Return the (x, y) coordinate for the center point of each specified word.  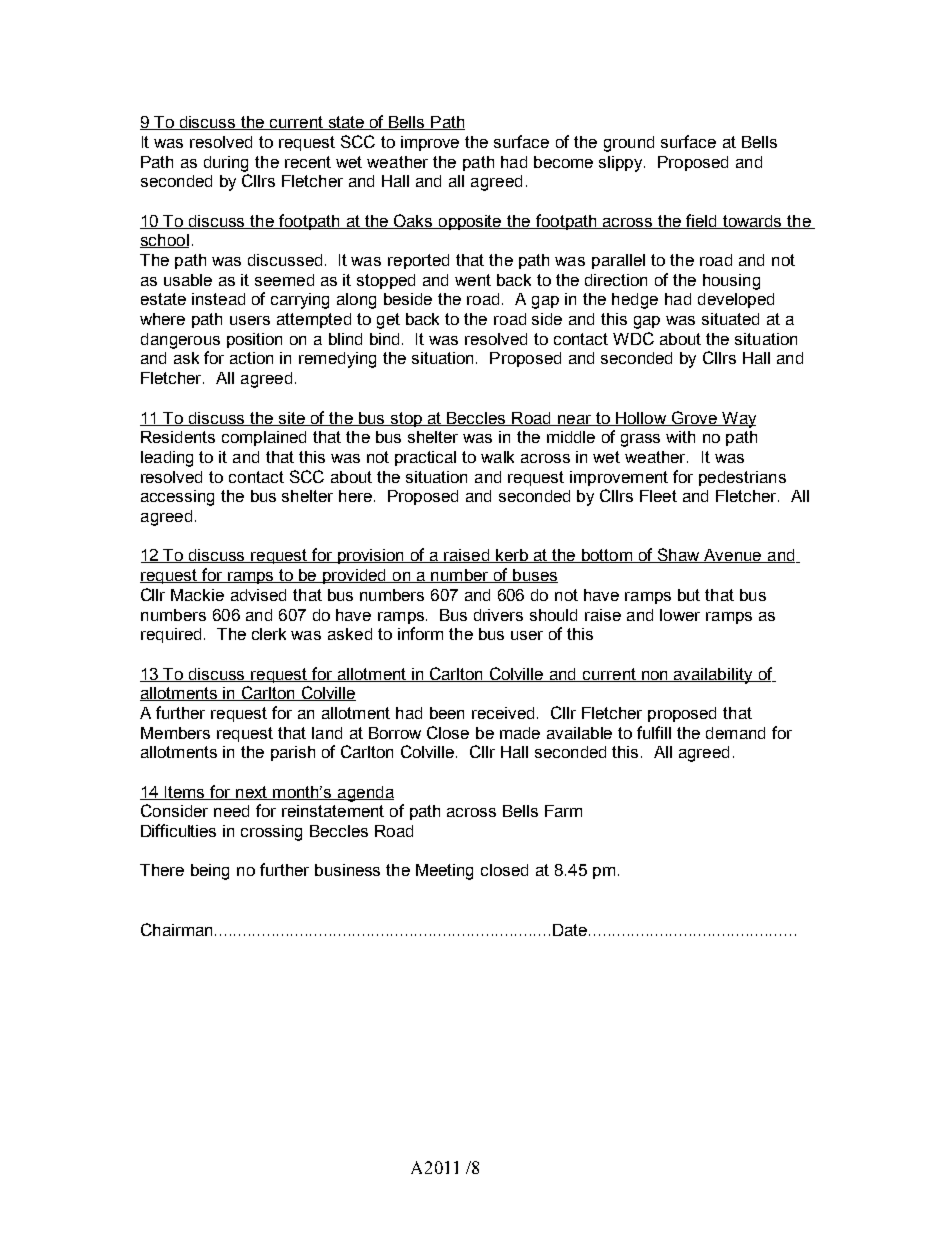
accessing (177, 498)
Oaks (413, 221)
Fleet (658, 496)
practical (425, 458)
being (210, 872)
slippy (622, 164)
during (226, 164)
